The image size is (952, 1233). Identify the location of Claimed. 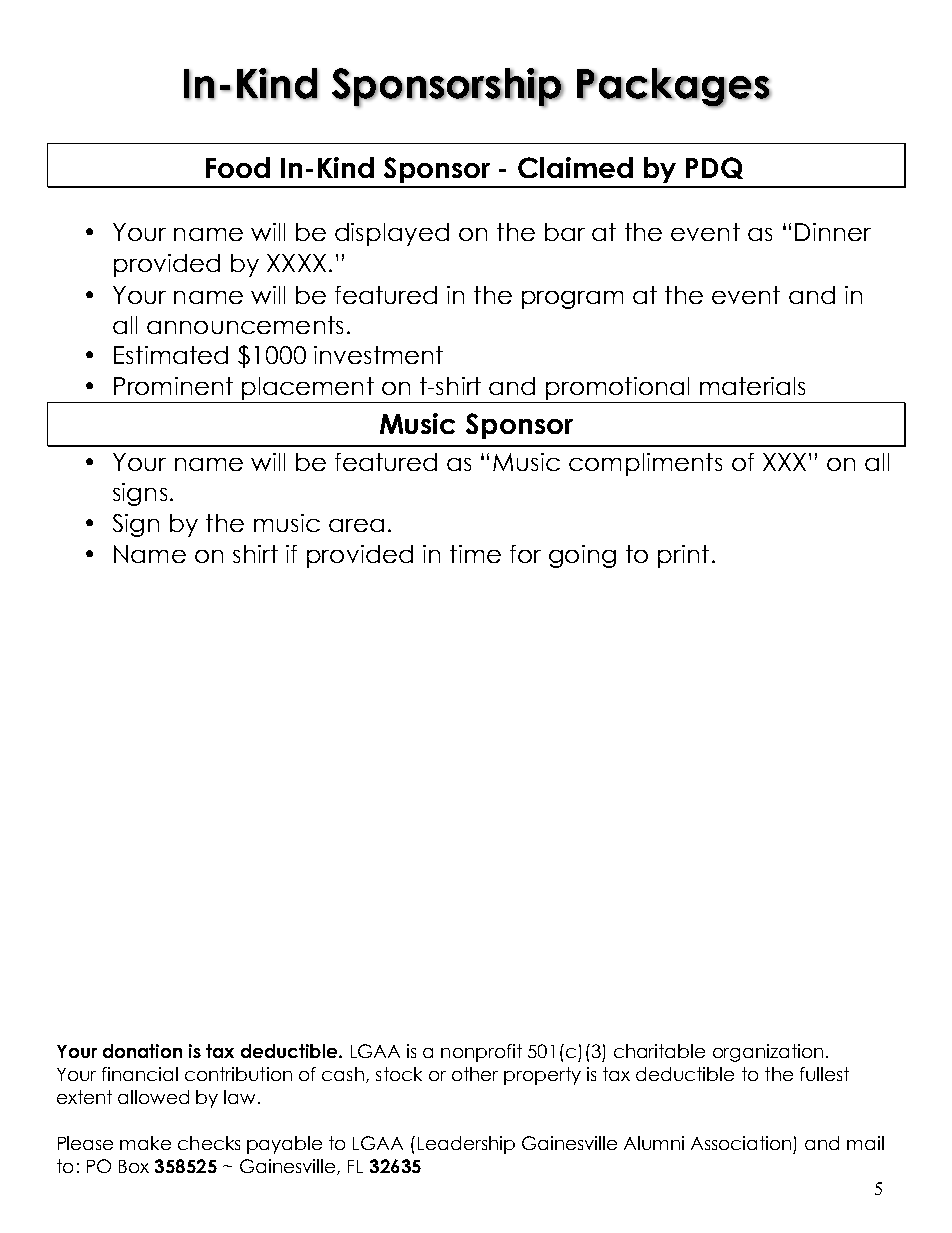
(575, 167).
